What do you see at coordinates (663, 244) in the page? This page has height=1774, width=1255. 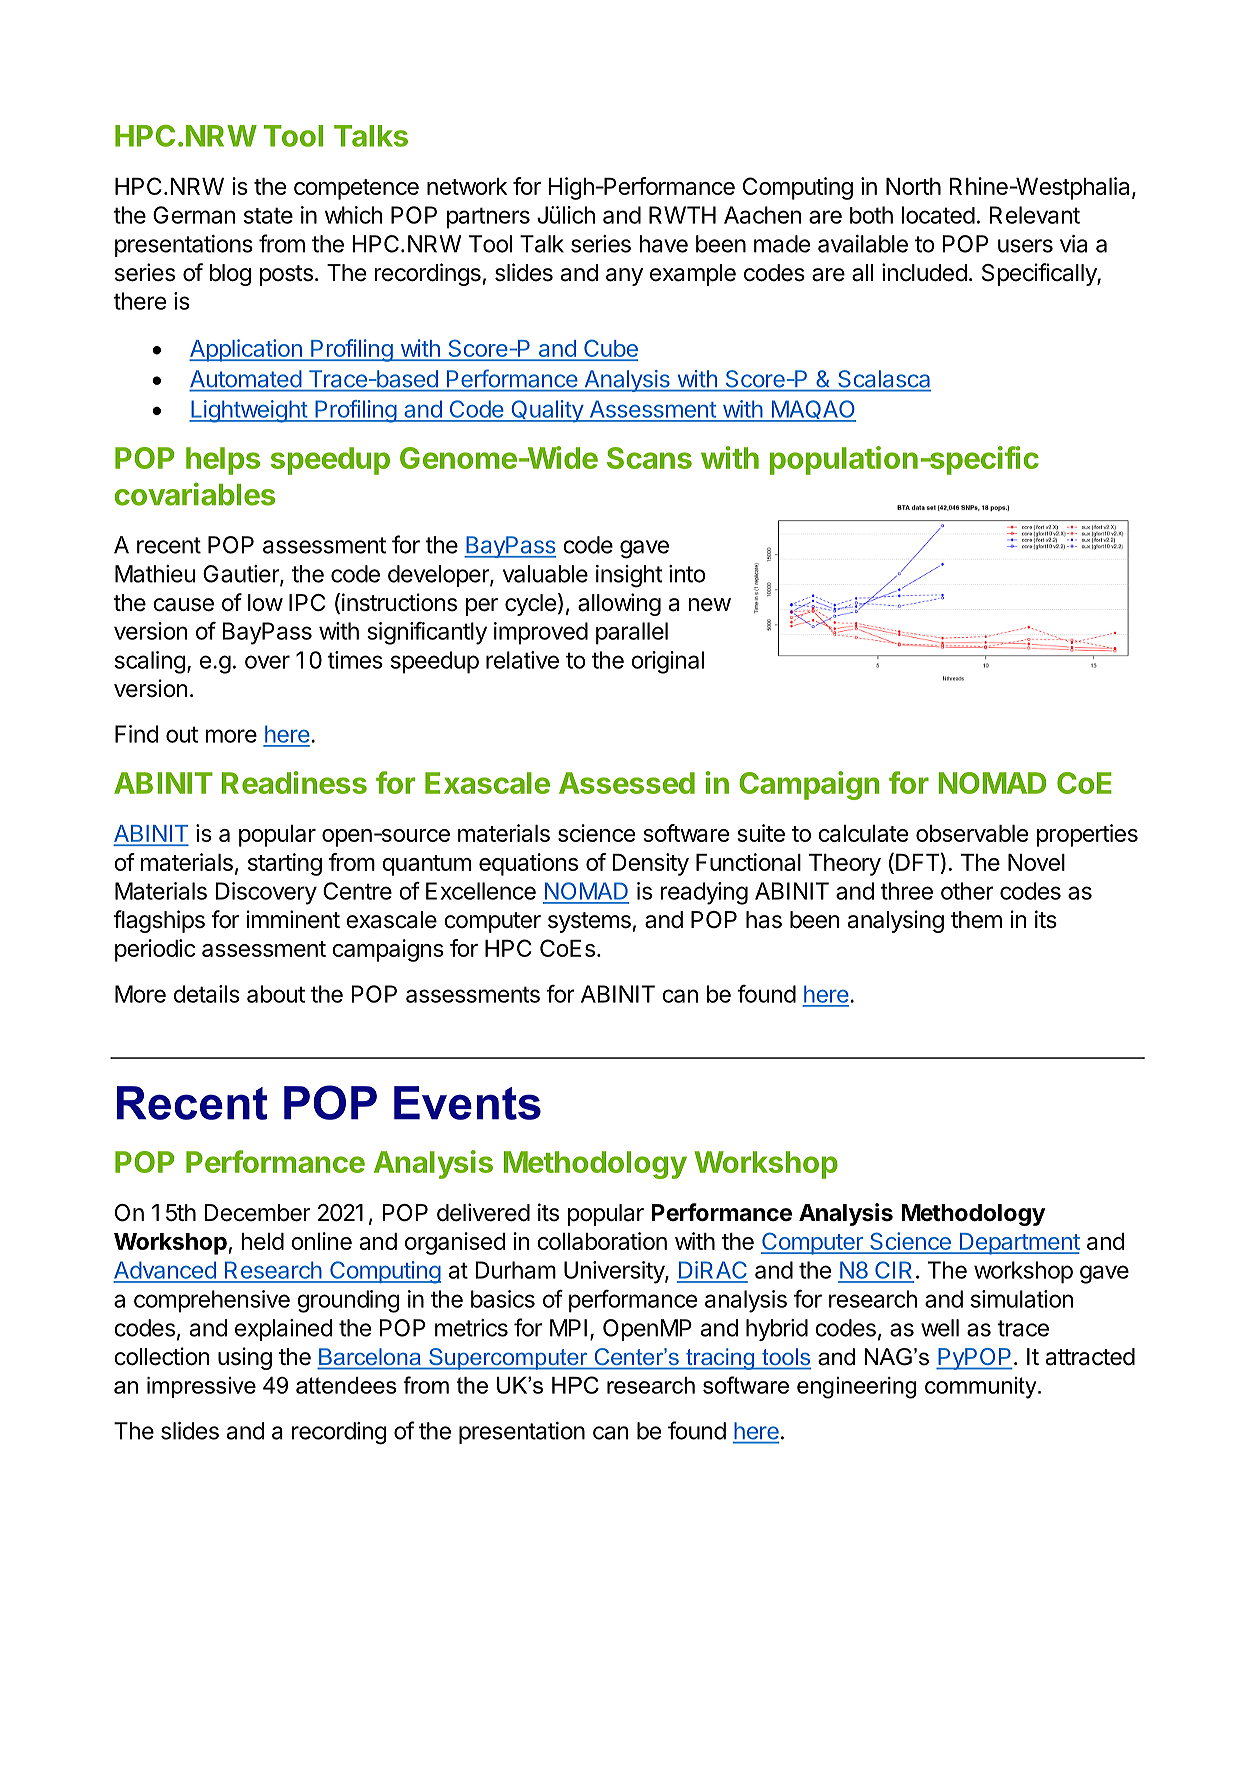 I see `have` at bounding box center [663, 244].
